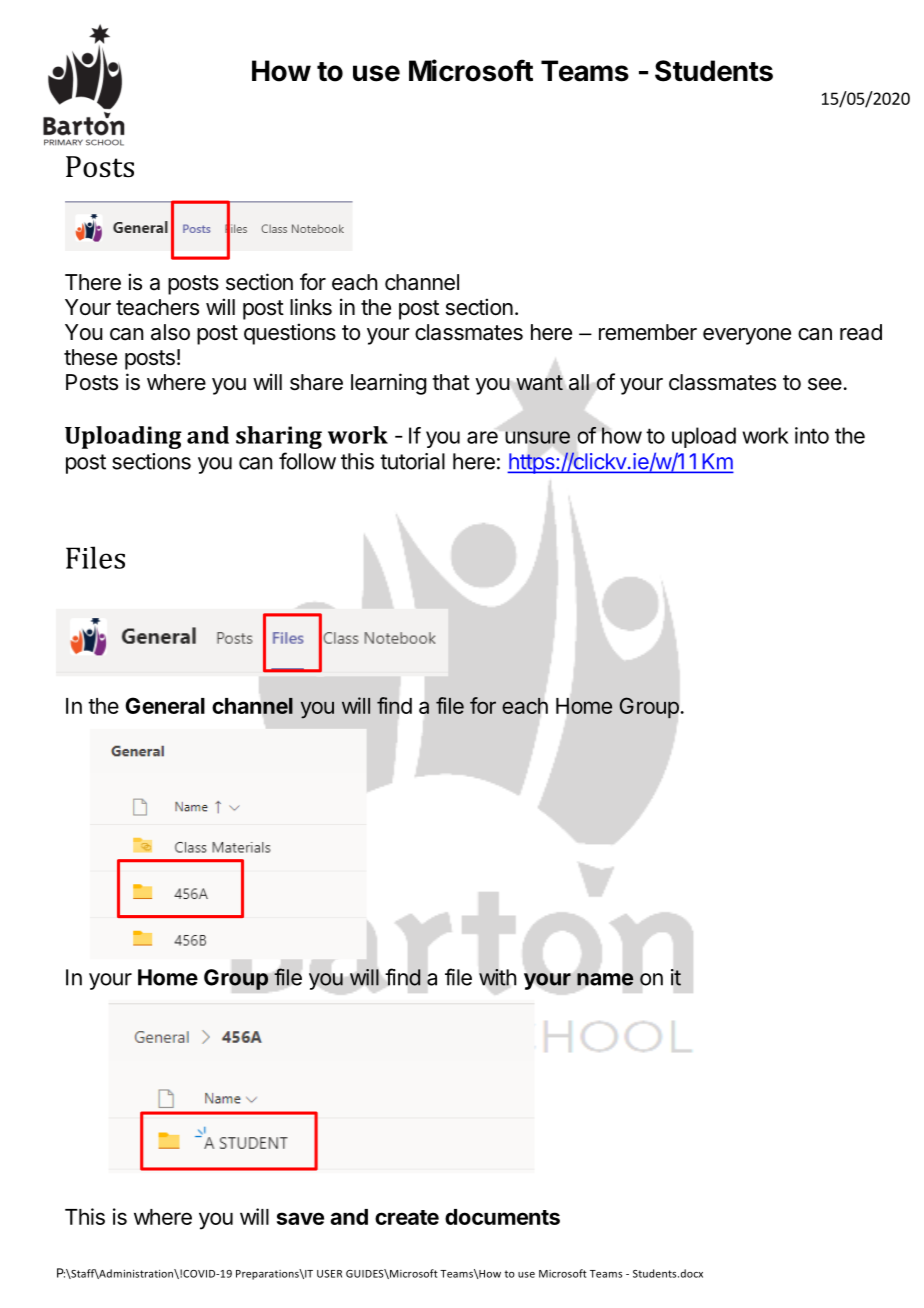  I want to click on name, so click(605, 979).
